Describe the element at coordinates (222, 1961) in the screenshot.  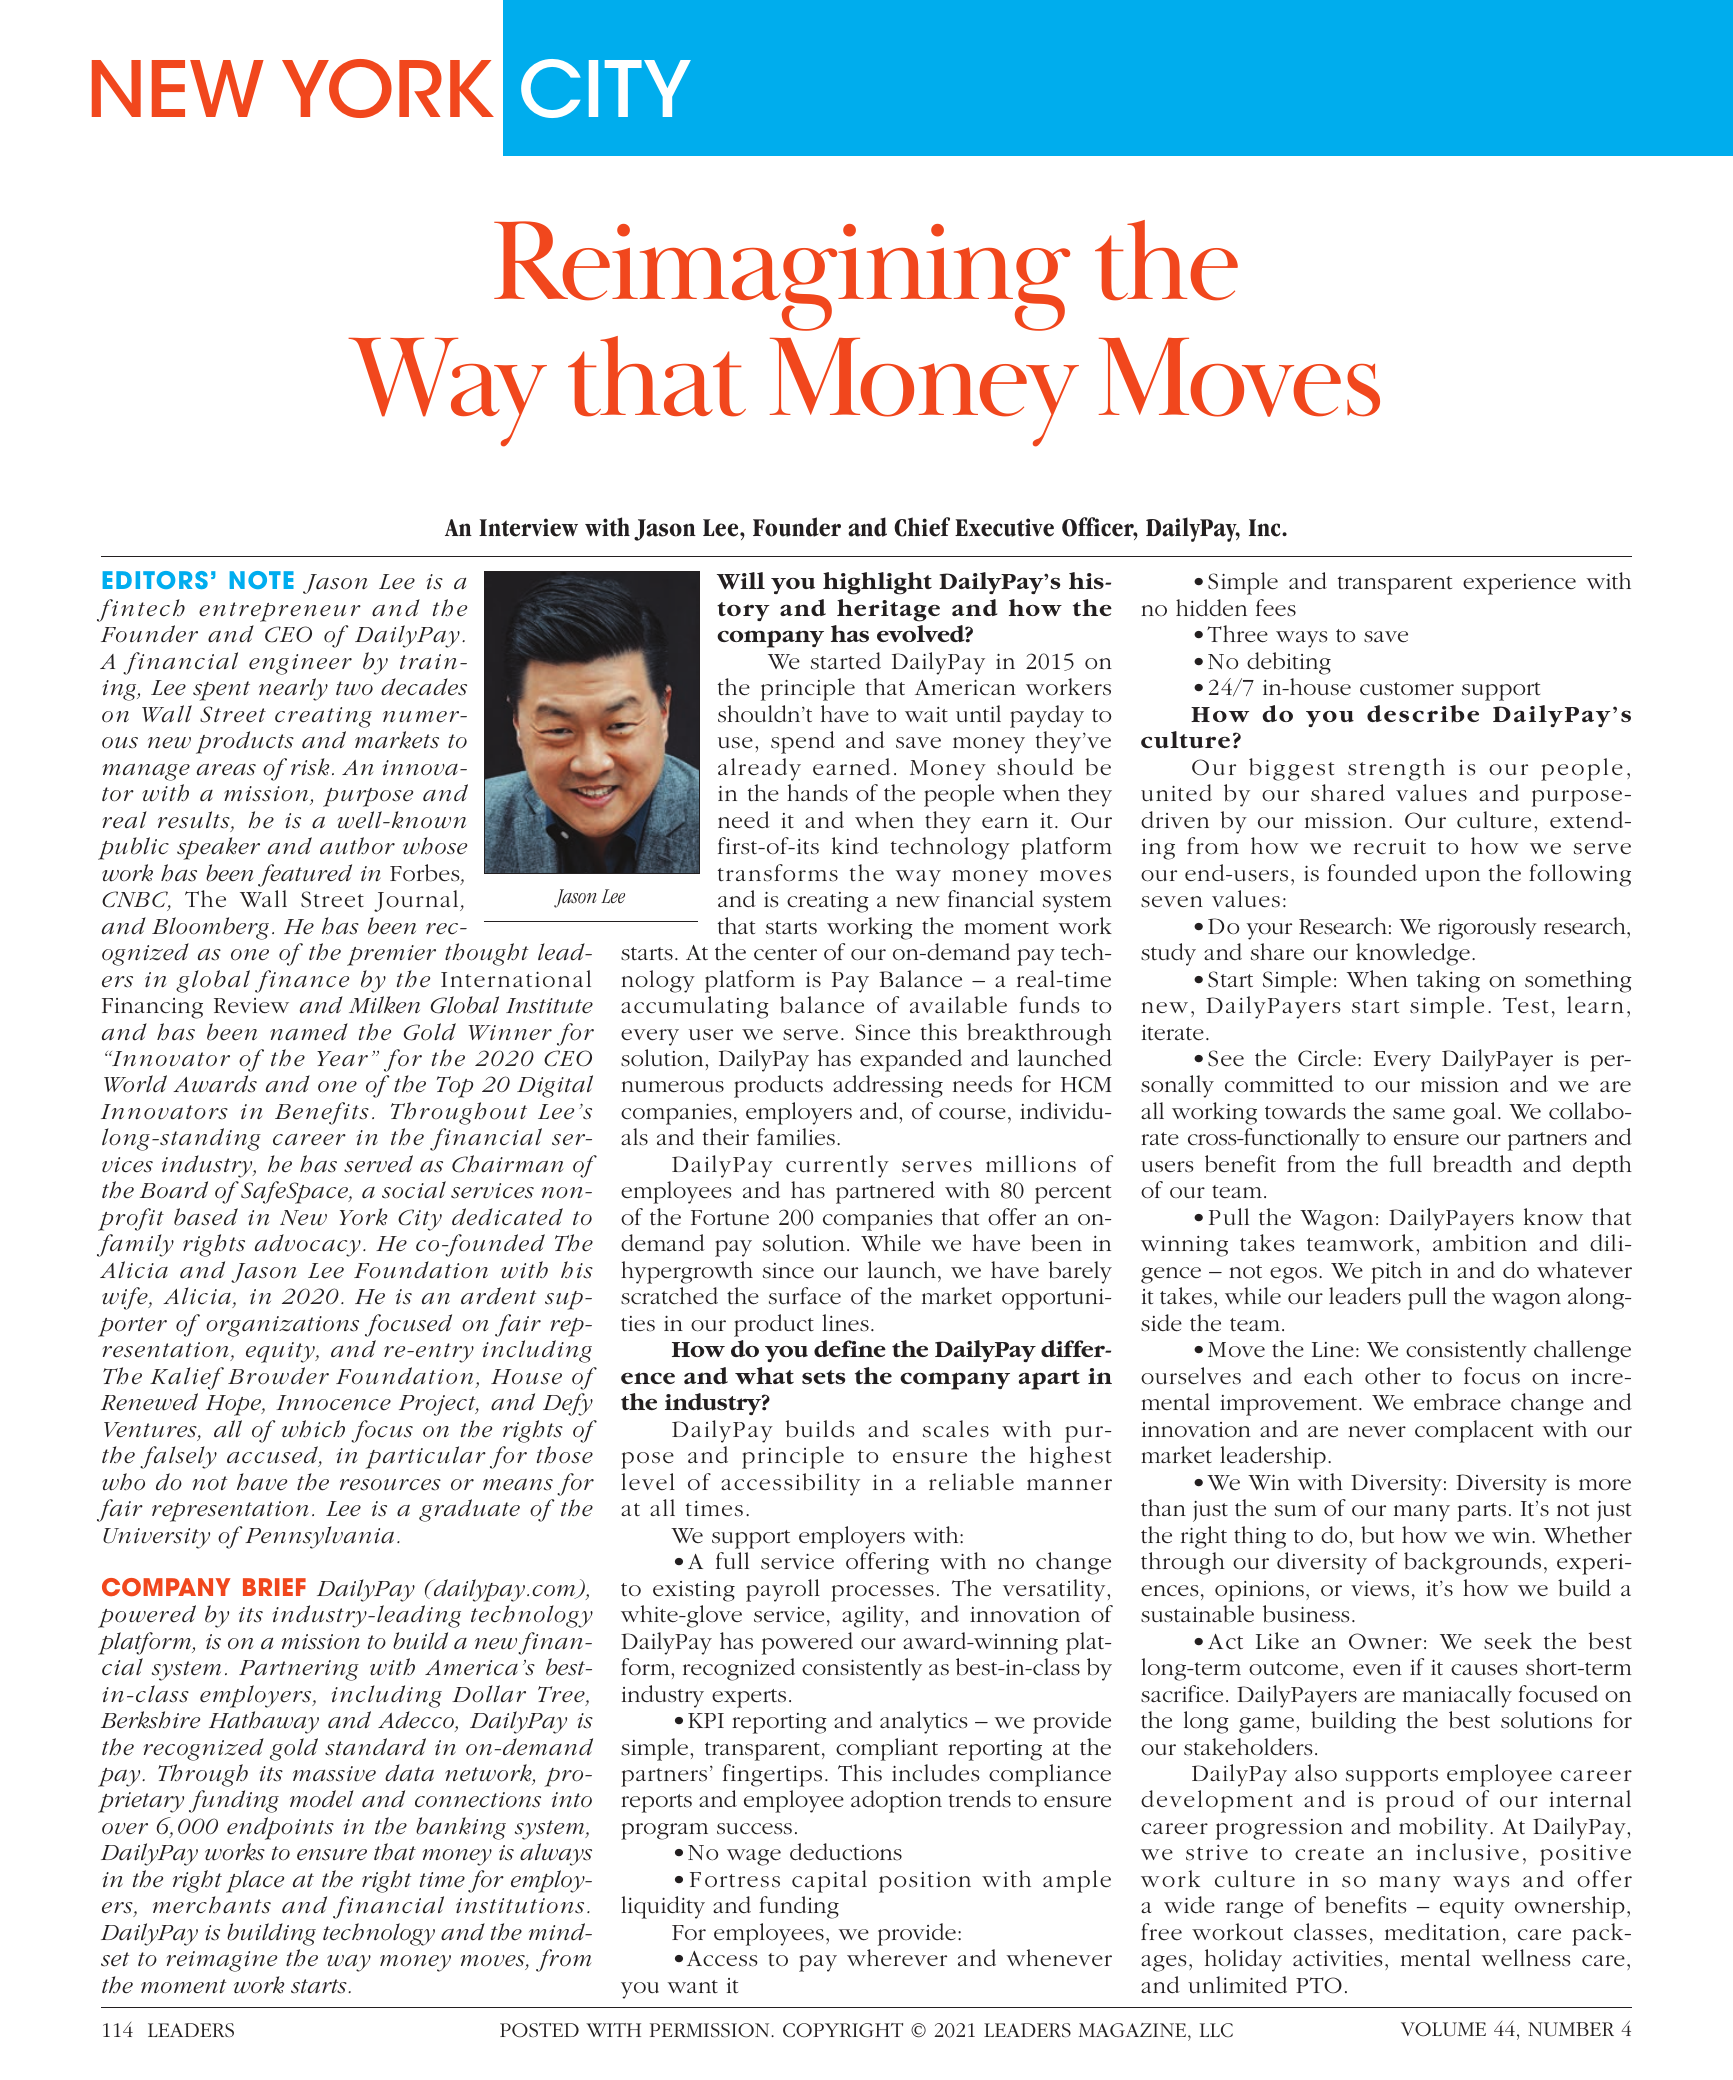
I see `reimagine` at that location.
